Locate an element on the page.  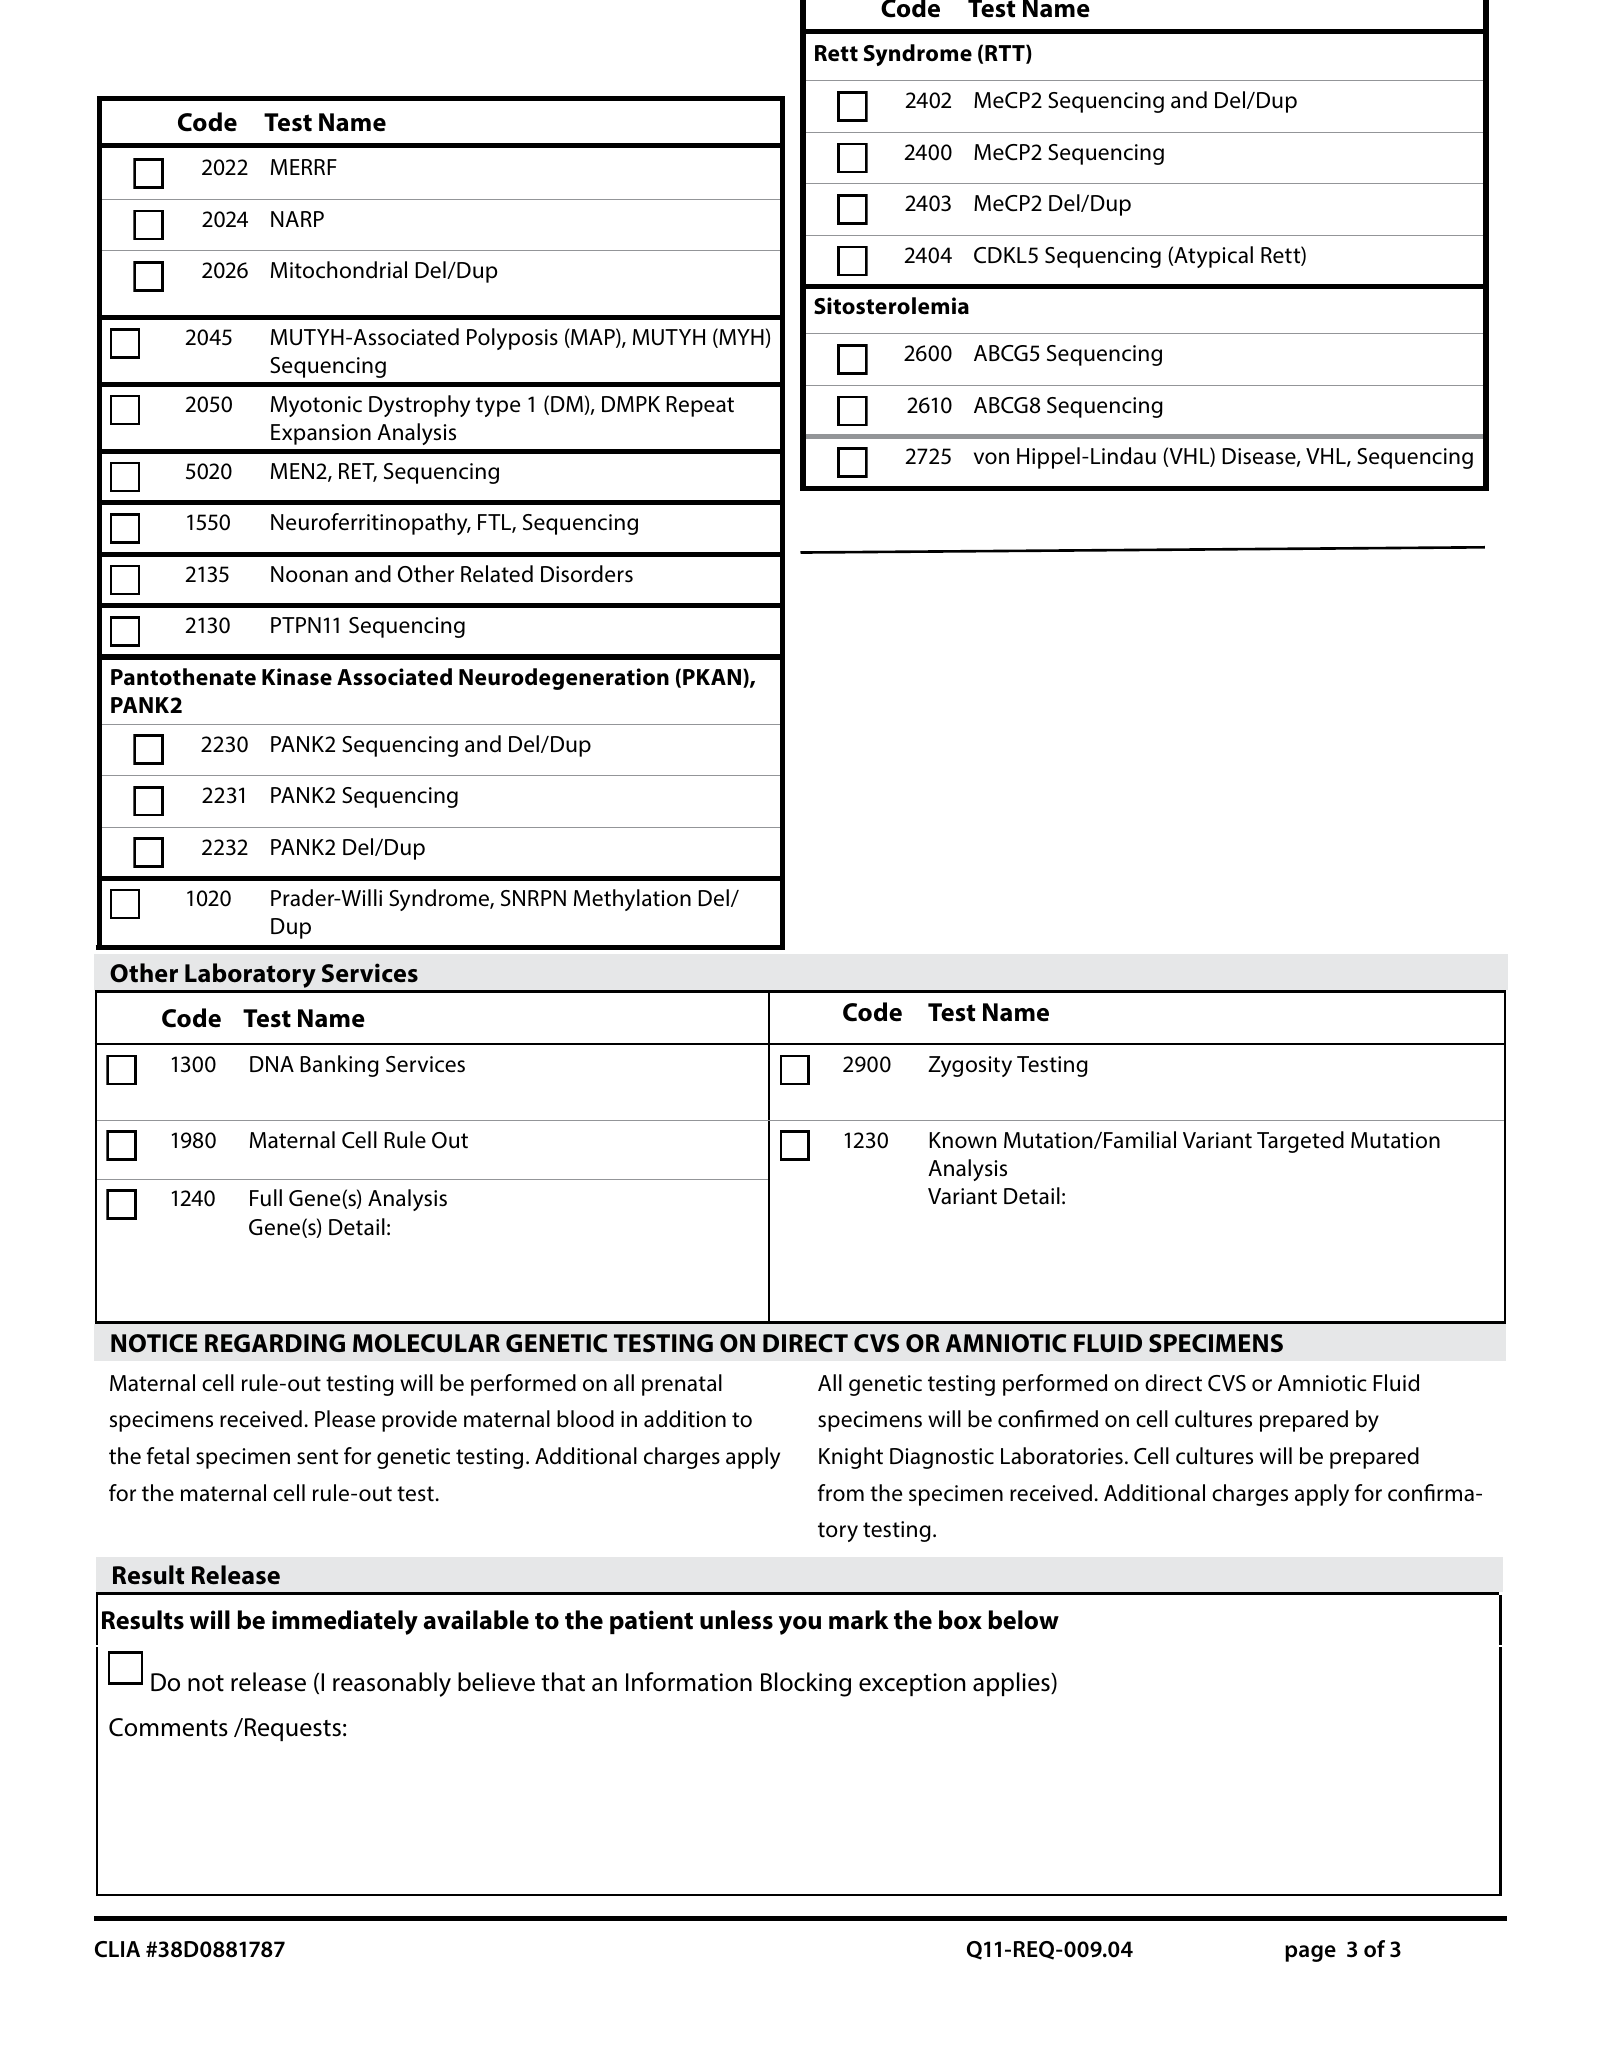
Mitochondrial is located at coordinates (339, 270).
